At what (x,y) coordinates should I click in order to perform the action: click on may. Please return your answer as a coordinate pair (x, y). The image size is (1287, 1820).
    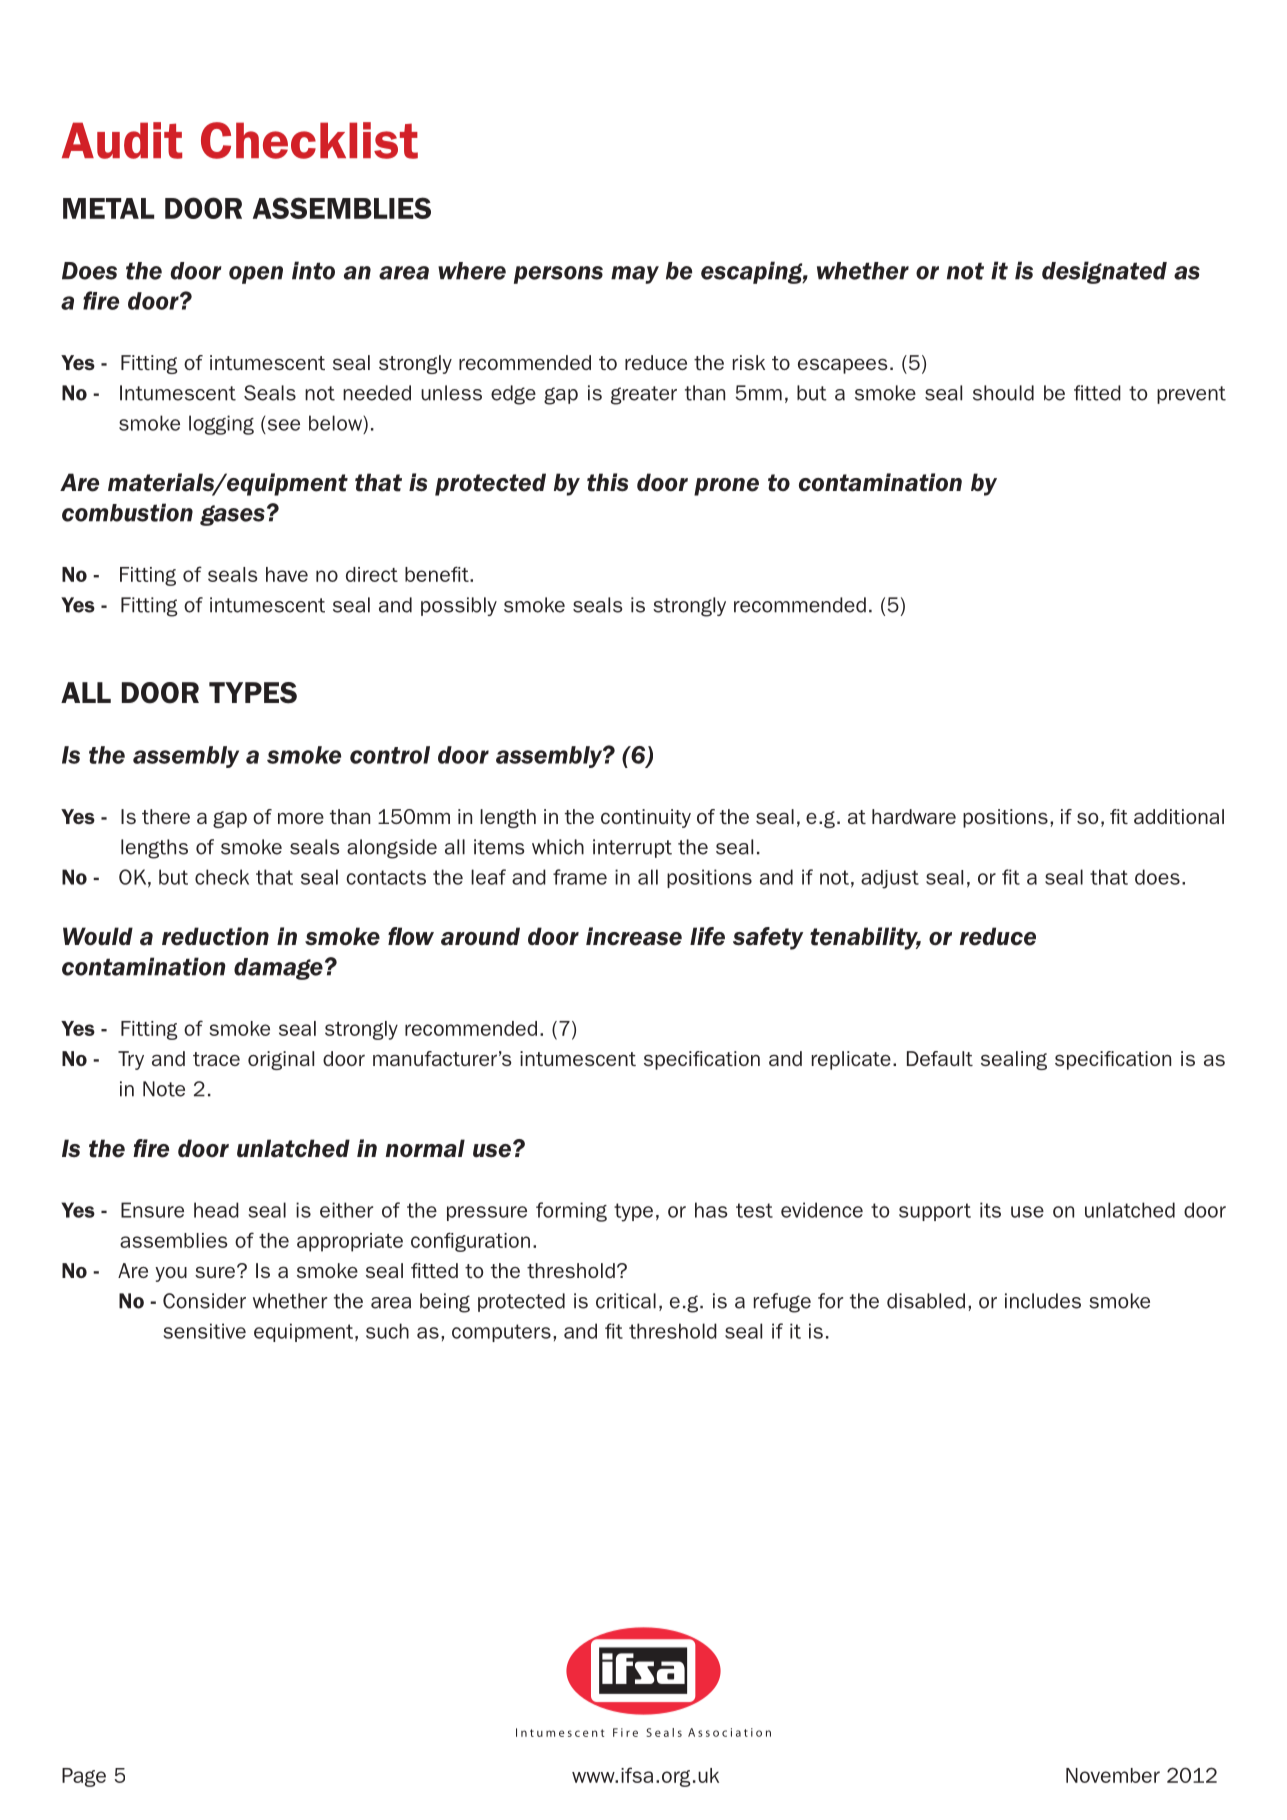
    Looking at the image, I should click on (635, 275).
